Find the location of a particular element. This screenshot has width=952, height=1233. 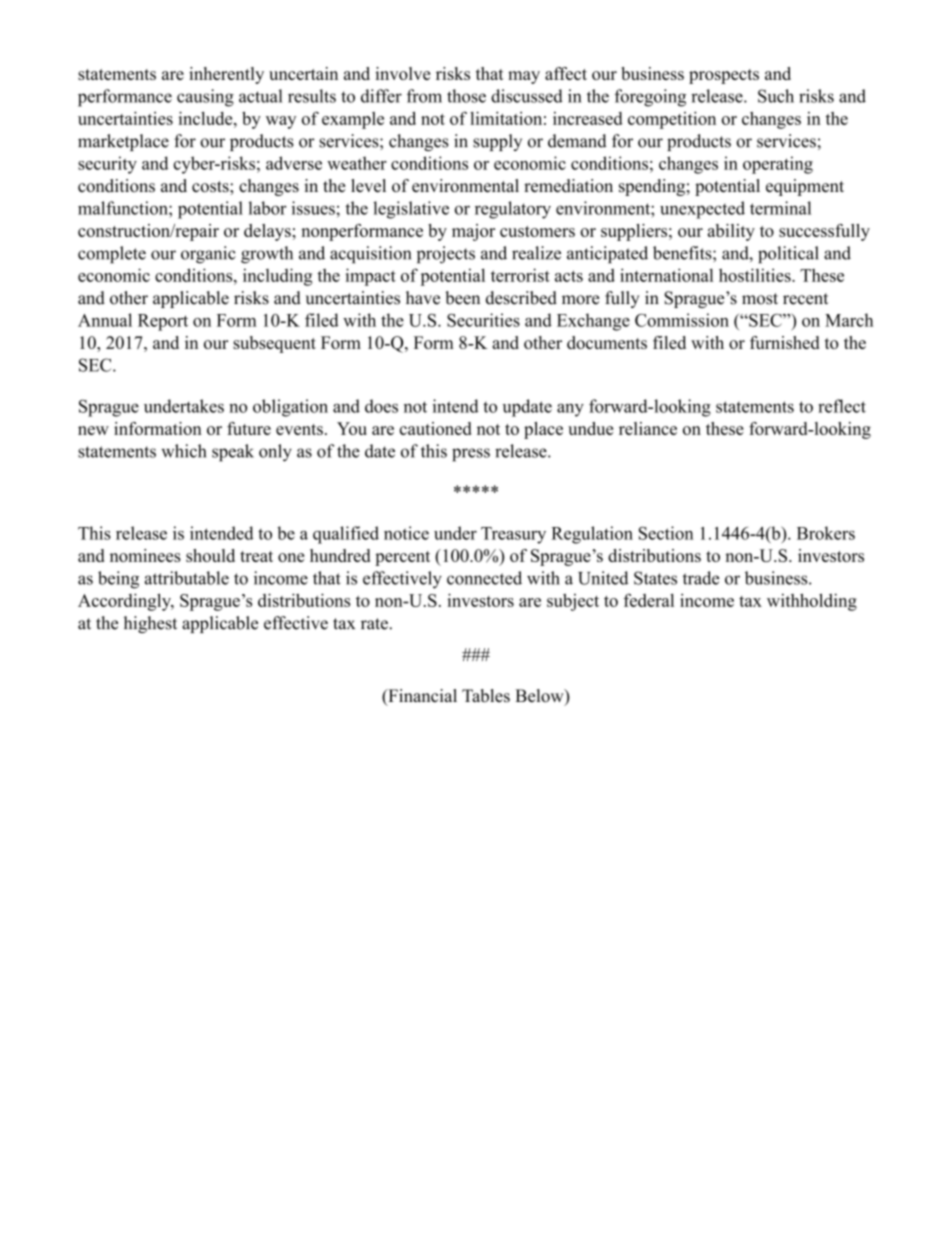

which is located at coordinates (183, 451).
